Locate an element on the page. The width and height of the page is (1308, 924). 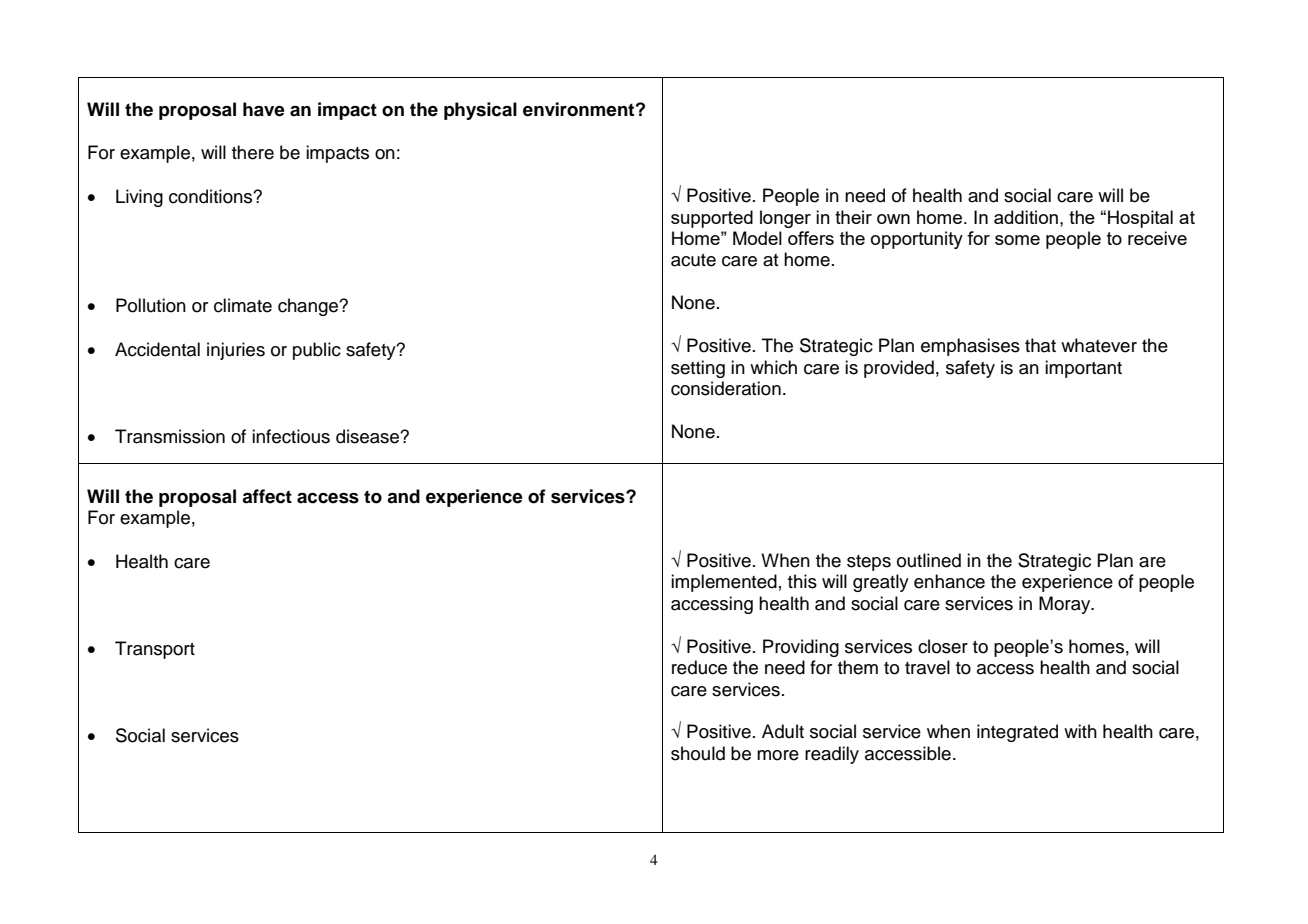
infectious is located at coordinates (291, 436).
